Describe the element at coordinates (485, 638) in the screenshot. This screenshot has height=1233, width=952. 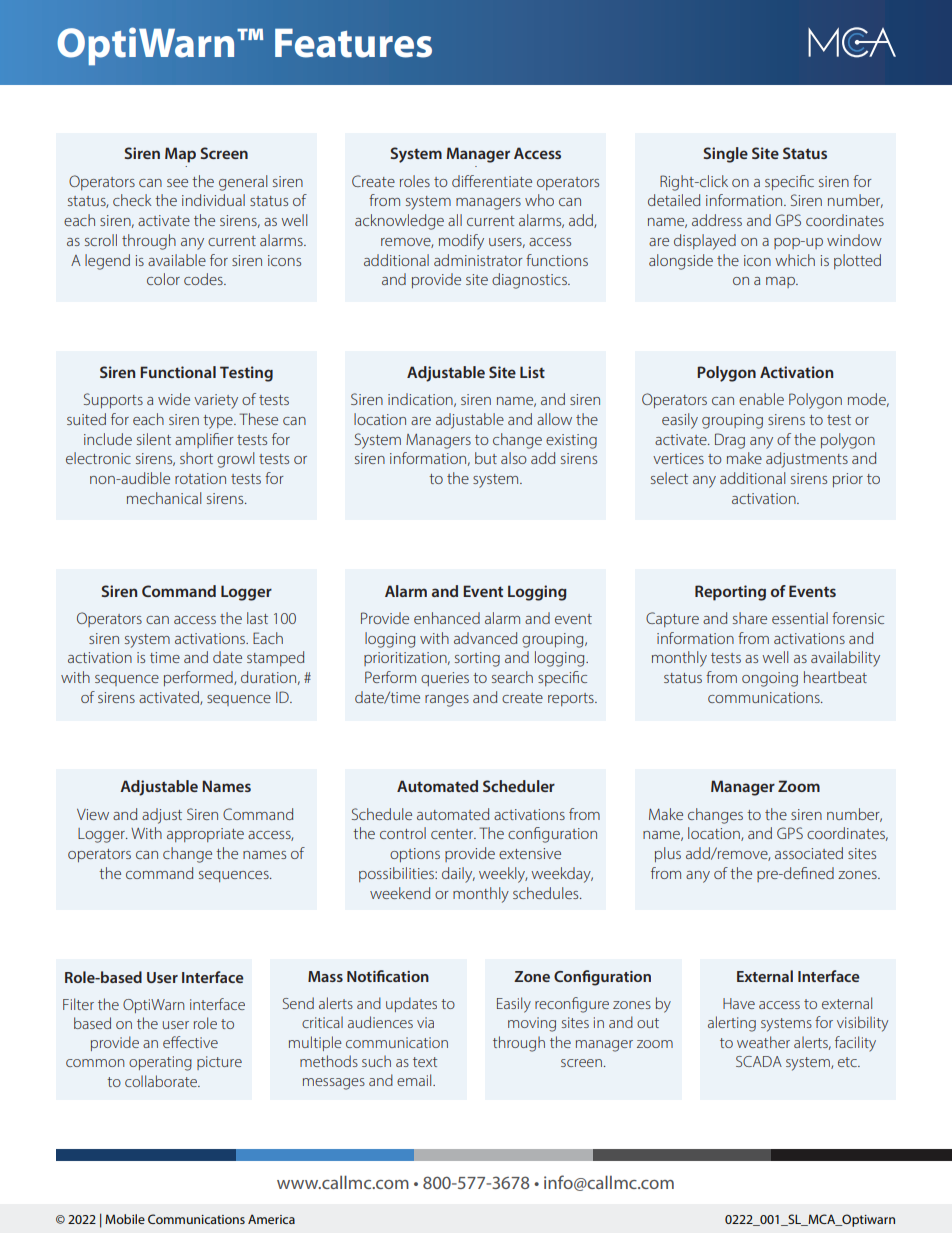
I see `advanced` at that location.
